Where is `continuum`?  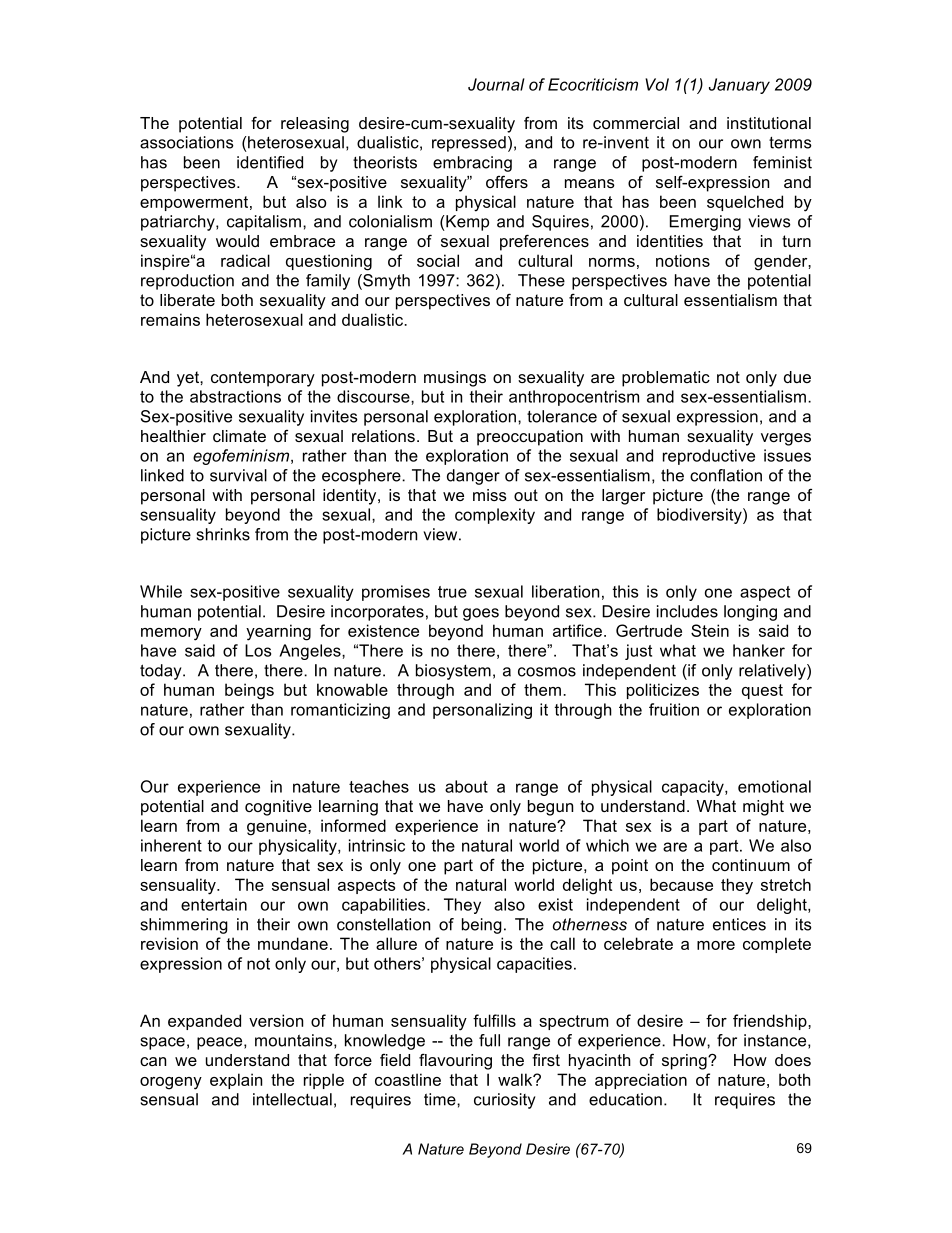 continuum is located at coordinates (751, 865).
